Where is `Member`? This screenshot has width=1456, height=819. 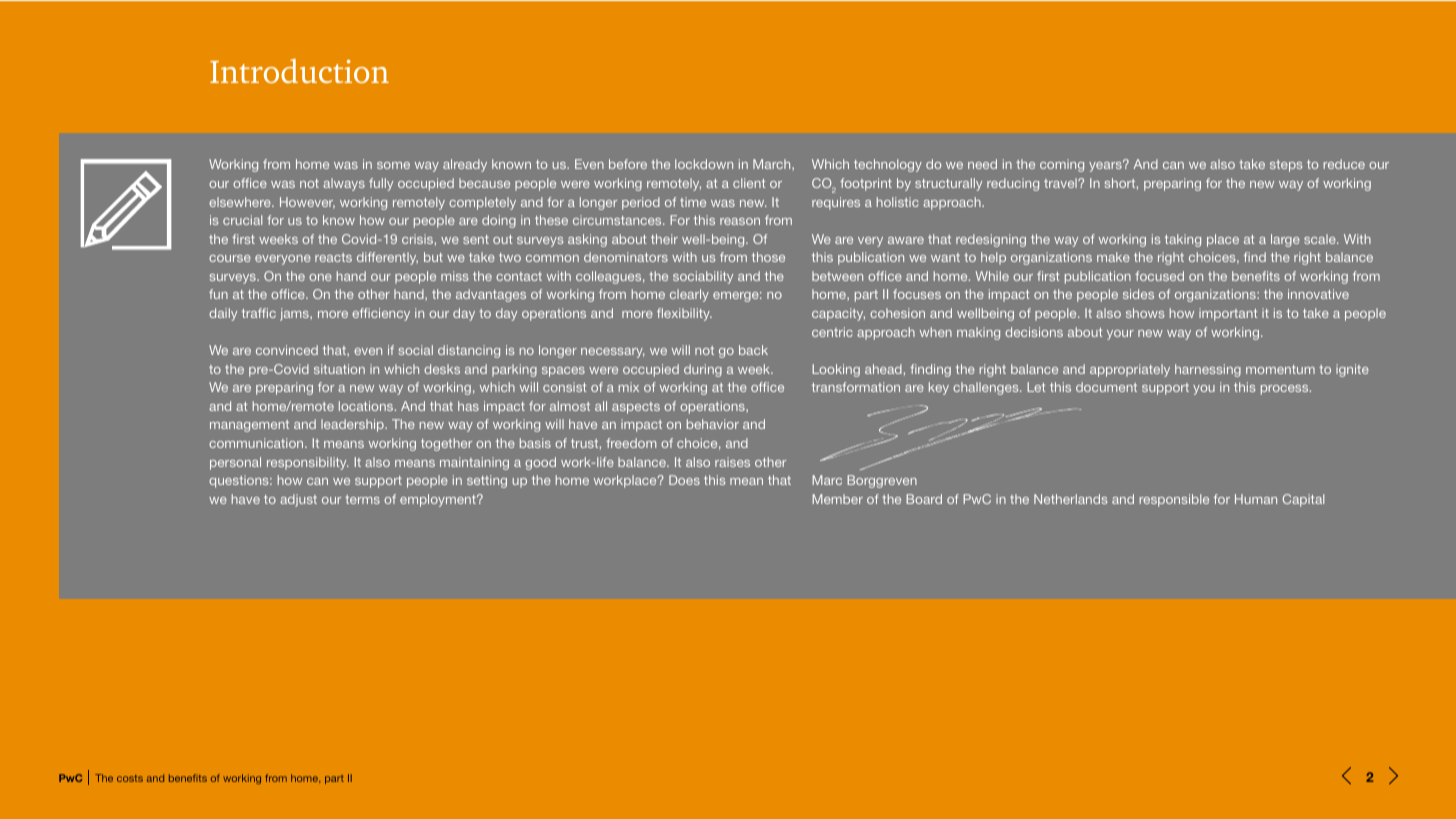 Member is located at coordinates (837, 499).
